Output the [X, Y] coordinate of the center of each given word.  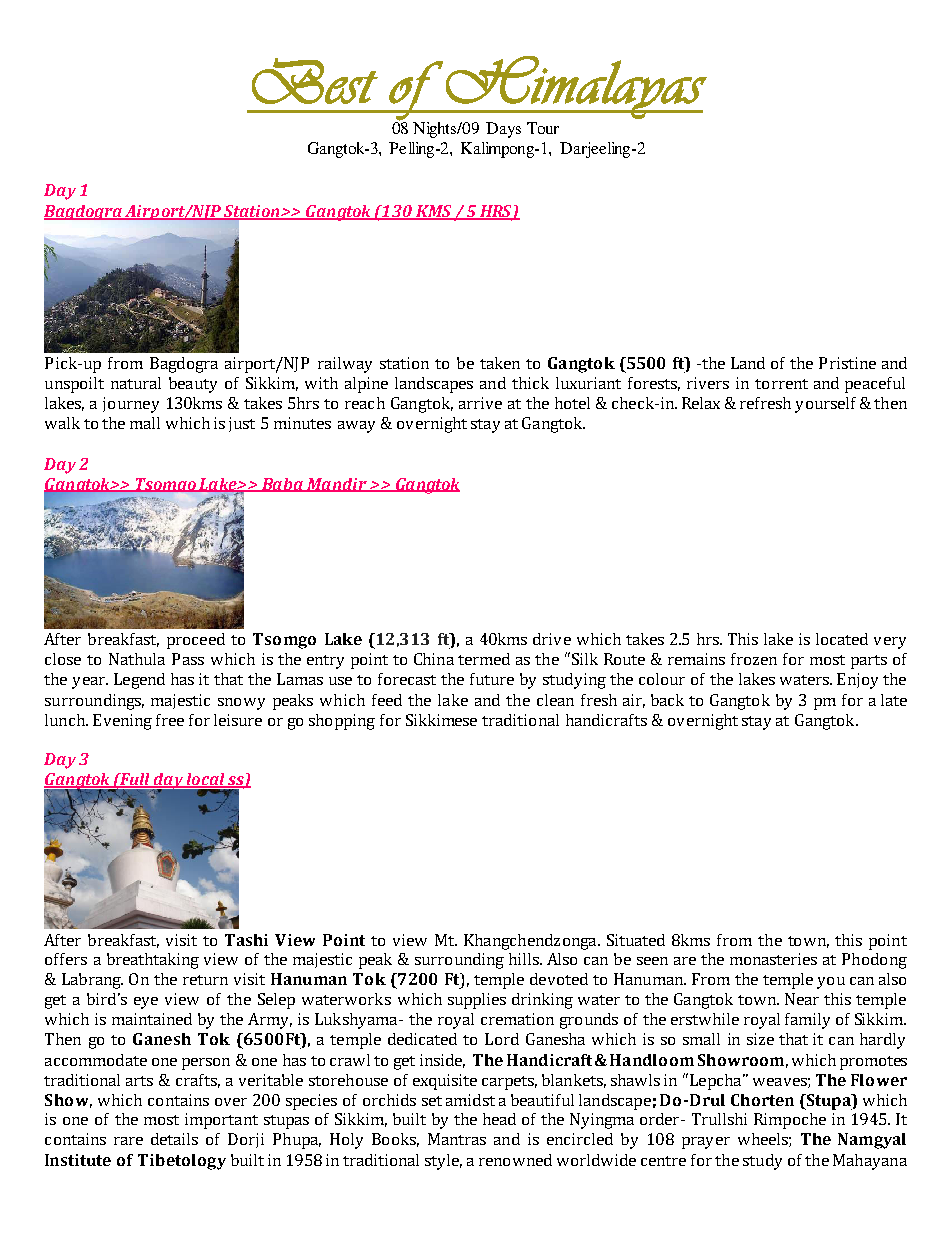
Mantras [457, 1139]
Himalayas [575, 87]
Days [503, 130]
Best [315, 81]
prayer [706, 1143]
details [174, 1139]
